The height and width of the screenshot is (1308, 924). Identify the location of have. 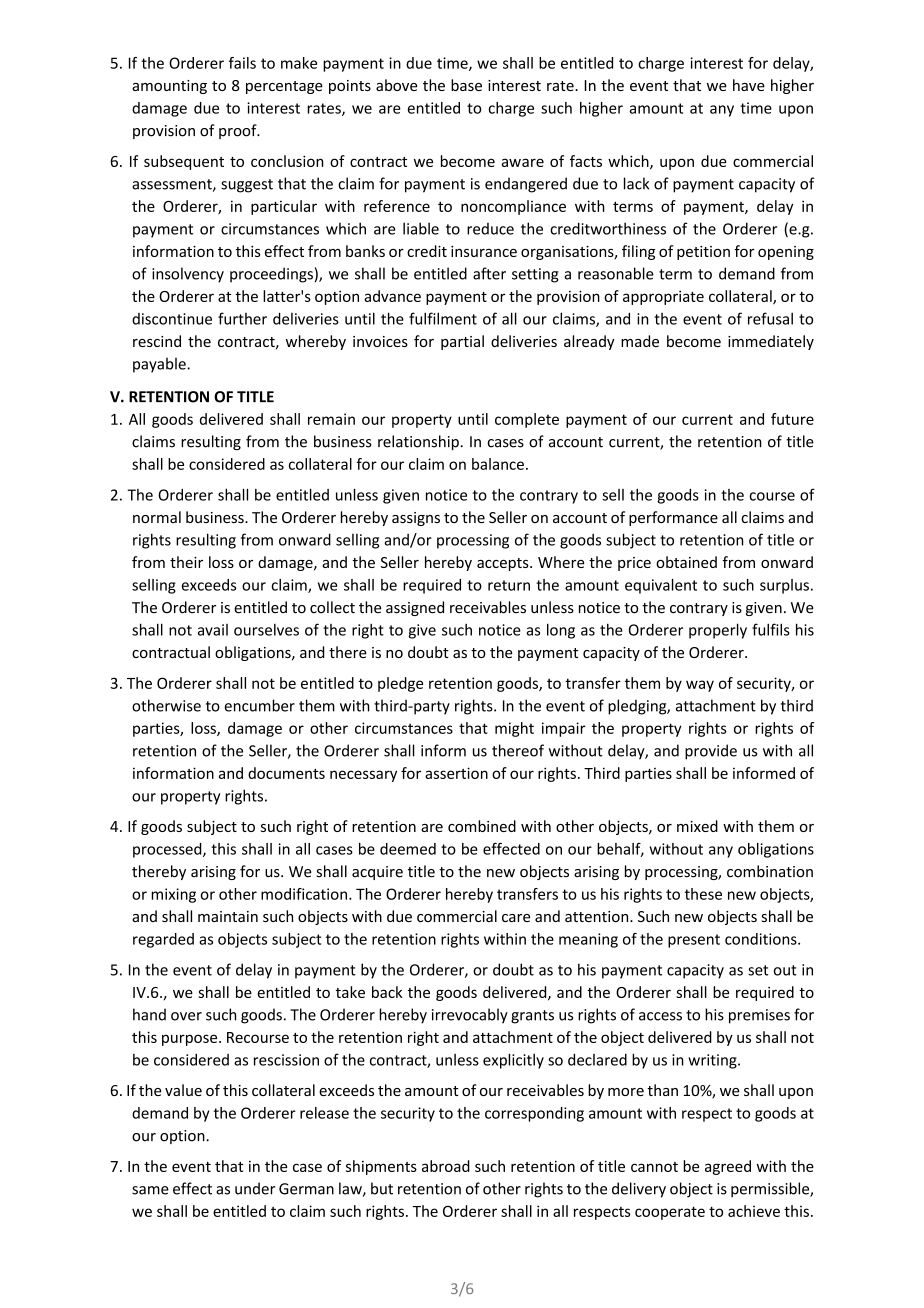
(749, 85).
